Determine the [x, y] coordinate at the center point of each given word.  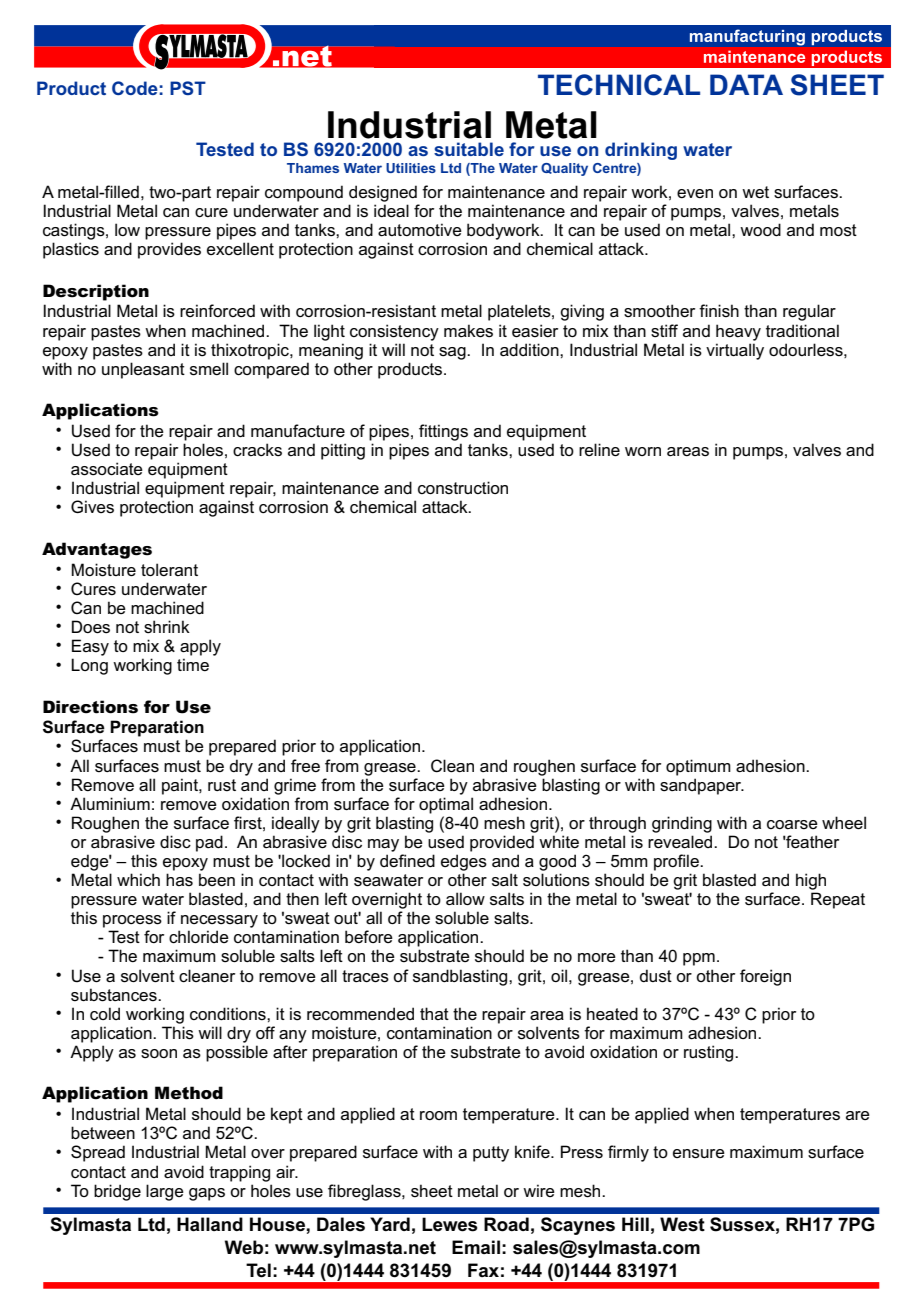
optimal [446, 805]
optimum [698, 767]
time [193, 664]
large [165, 1192]
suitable [469, 149]
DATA [746, 84]
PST [188, 88]
